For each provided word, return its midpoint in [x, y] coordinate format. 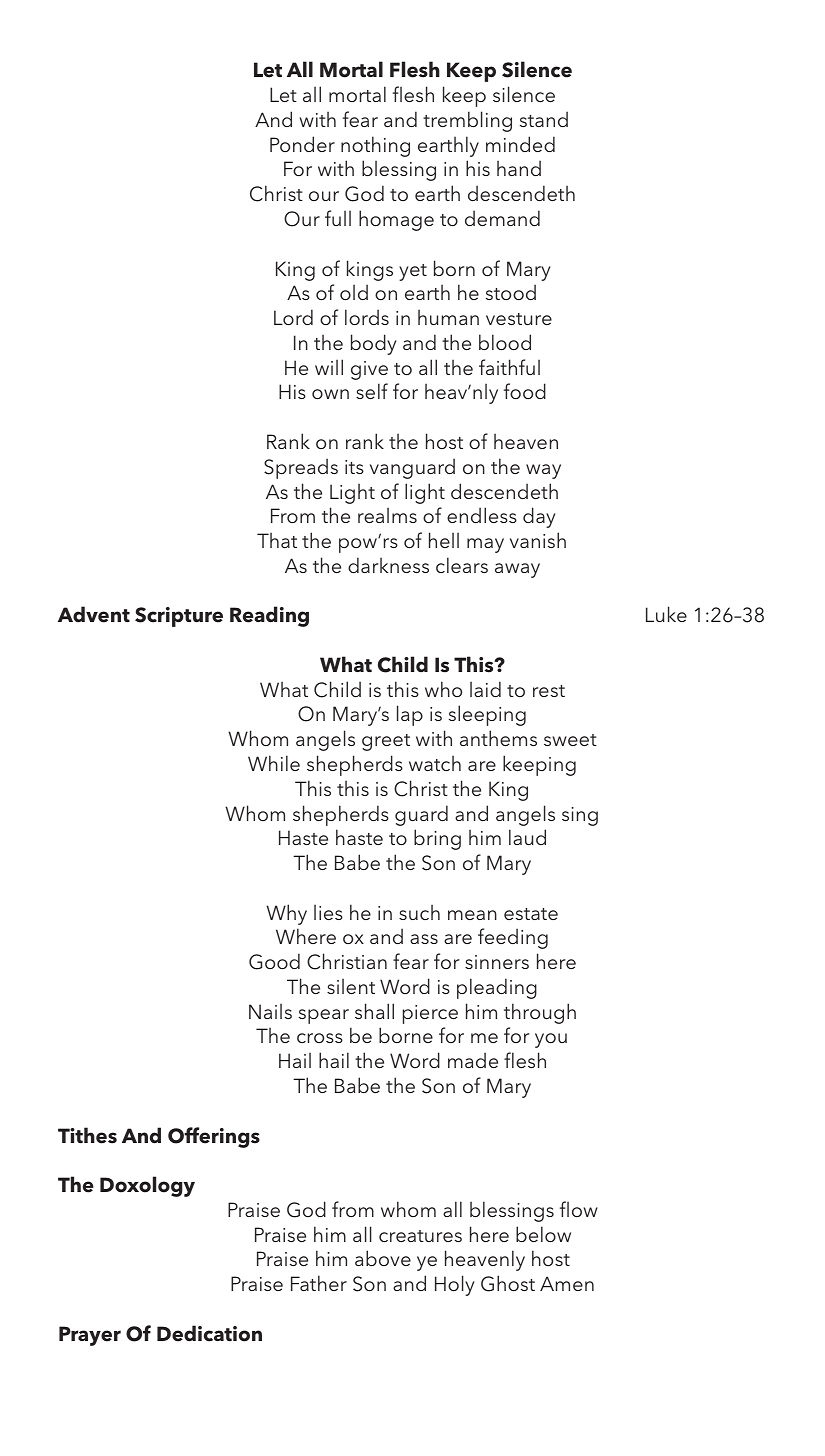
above [383, 1258]
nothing [375, 146]
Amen [567, 1283]
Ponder [302, 144]
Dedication [209, 1333]
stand [544, 119]
